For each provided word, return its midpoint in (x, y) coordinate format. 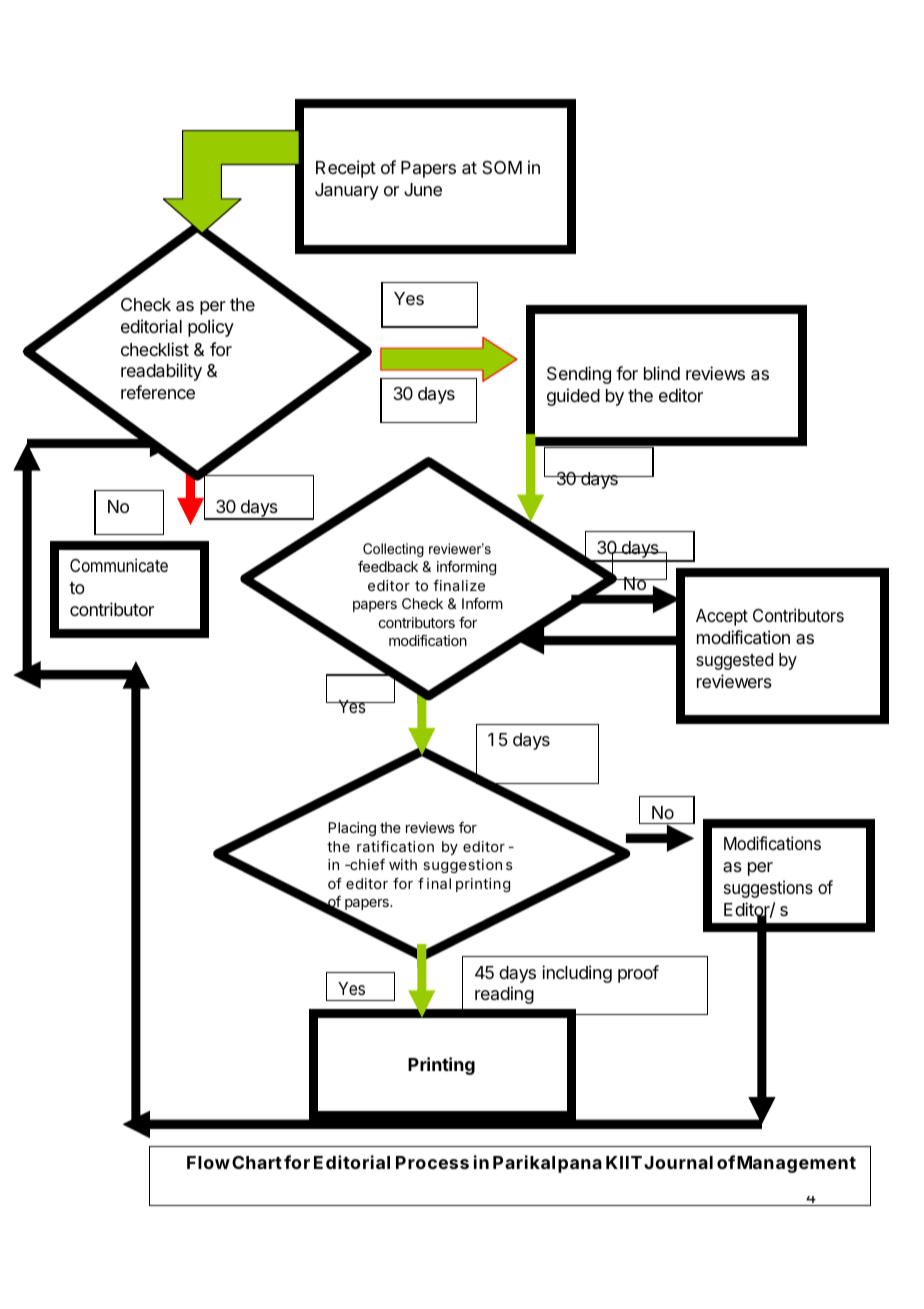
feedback (388, 566)
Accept (722, 617)
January (347, 191)
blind (662, 373)
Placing (352, 829)
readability (161, 372)
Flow (208, 1162)
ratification (395, 846)
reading (504, 995)
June (423, 189)
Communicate (119, 565)
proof (638, 974)
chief (366, 864)
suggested (734, 661)
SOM (502, 167)
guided (573, 397)
